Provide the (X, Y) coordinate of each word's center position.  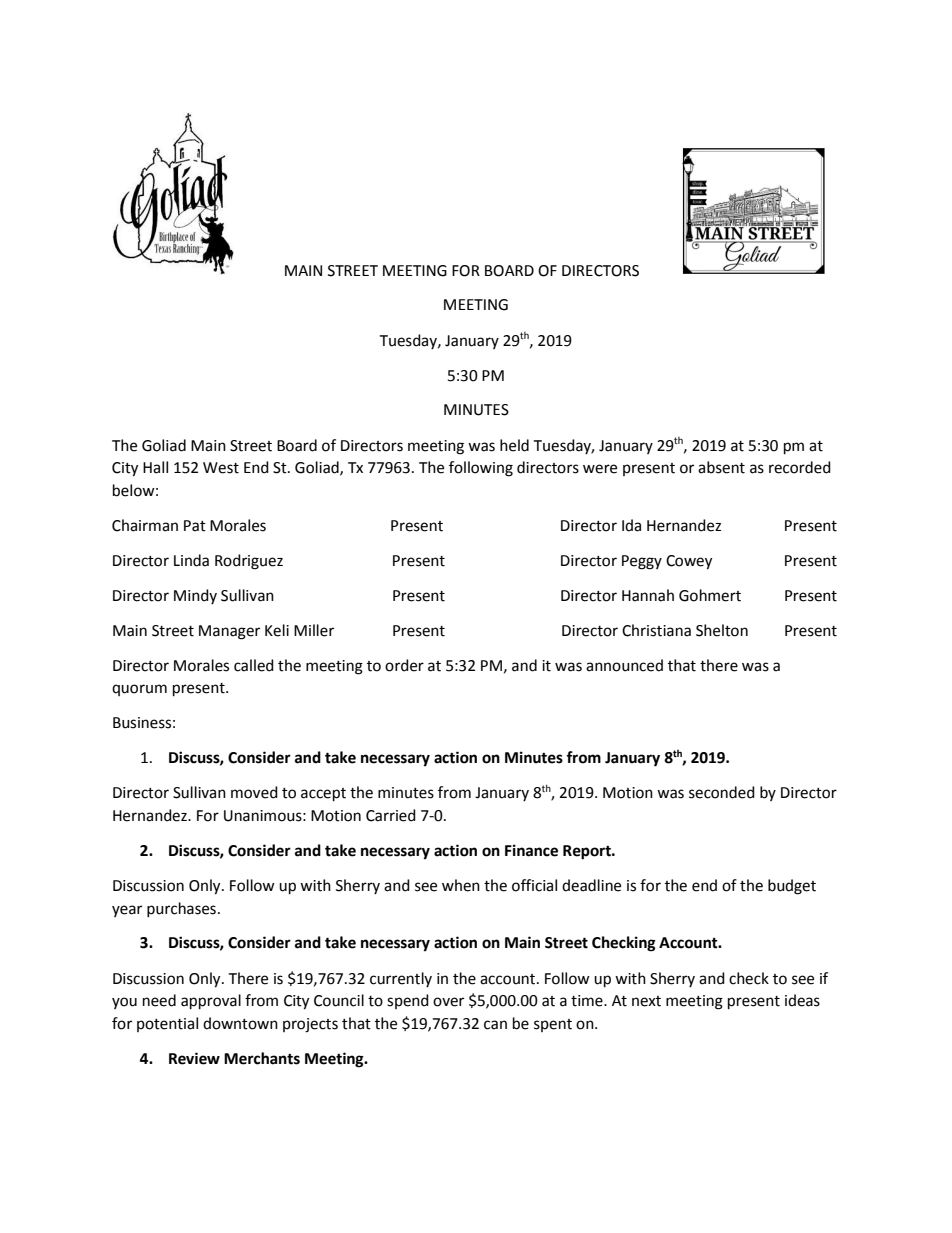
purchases (181, 909)
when (461, 885)
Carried (391, 815)
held (514, 445)
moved (254, 792)
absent (721, 467)
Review (194, 1058)
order (404, 665)
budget (792, 887)
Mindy (195, 596)
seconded (722, 792)
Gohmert (710, 595)
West (221, 468)
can (495, 1025)
